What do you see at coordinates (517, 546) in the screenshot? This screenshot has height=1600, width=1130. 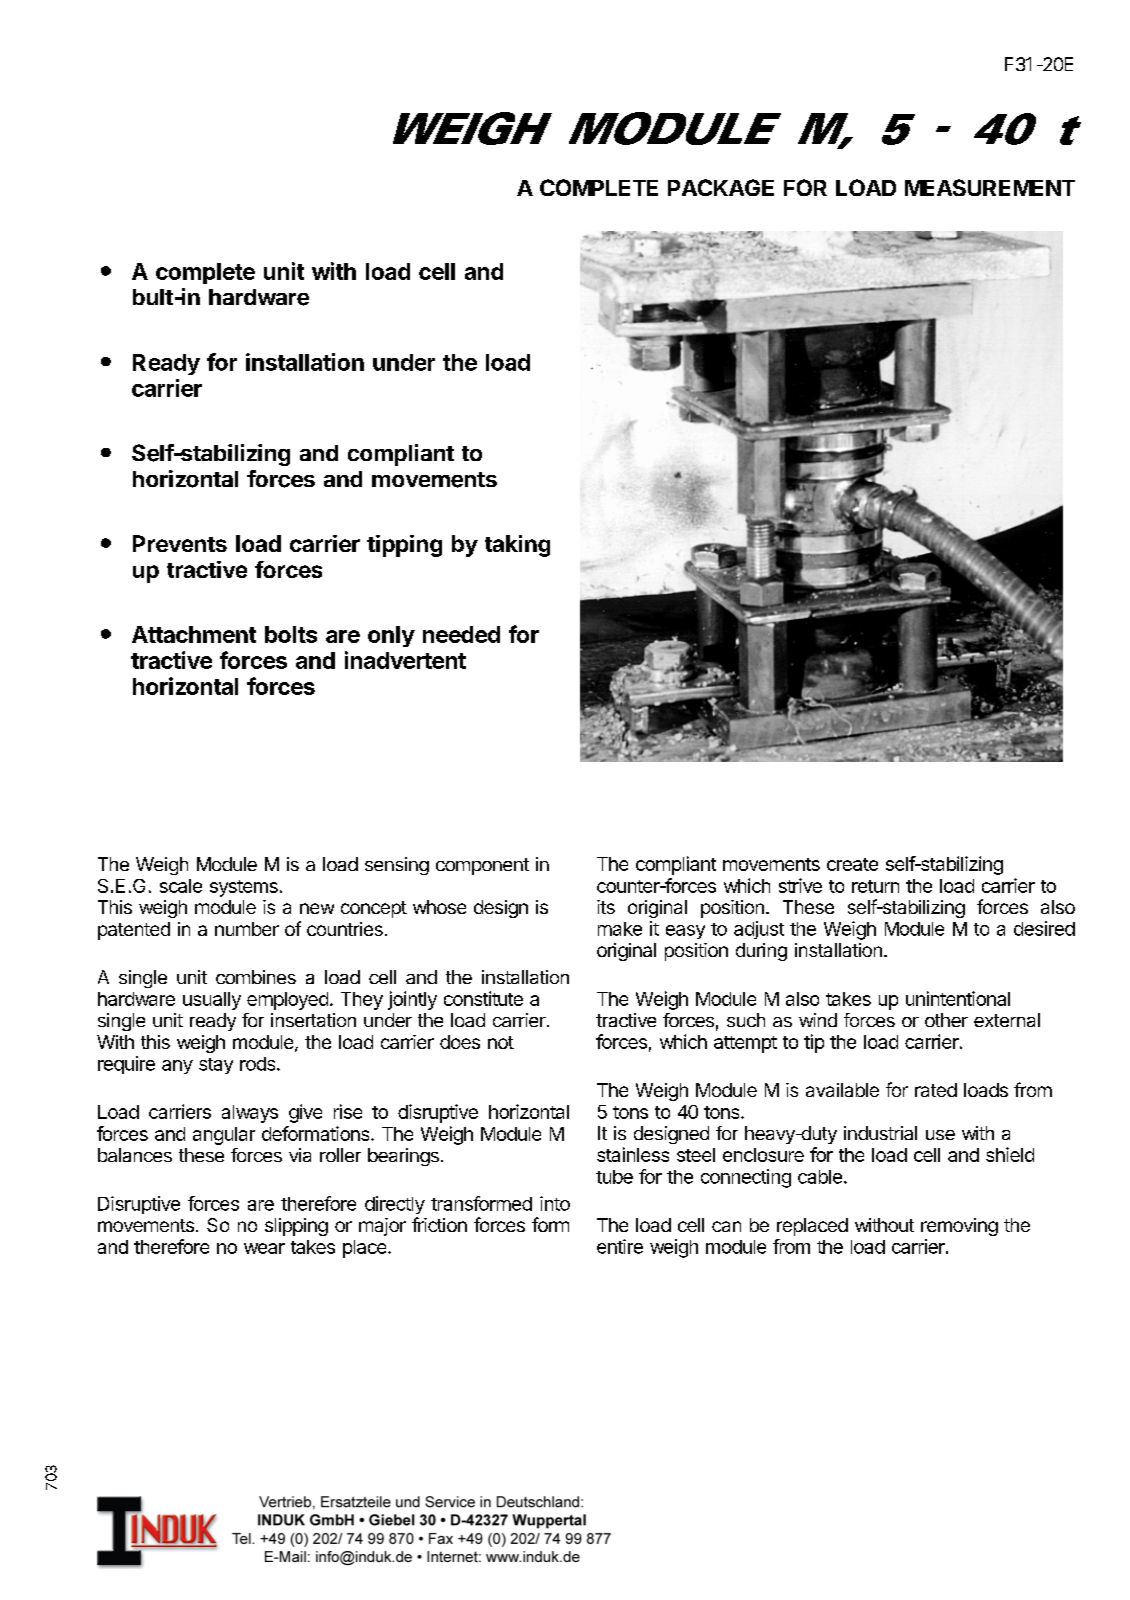 I see `taking` at bounding box center [517, 546].
